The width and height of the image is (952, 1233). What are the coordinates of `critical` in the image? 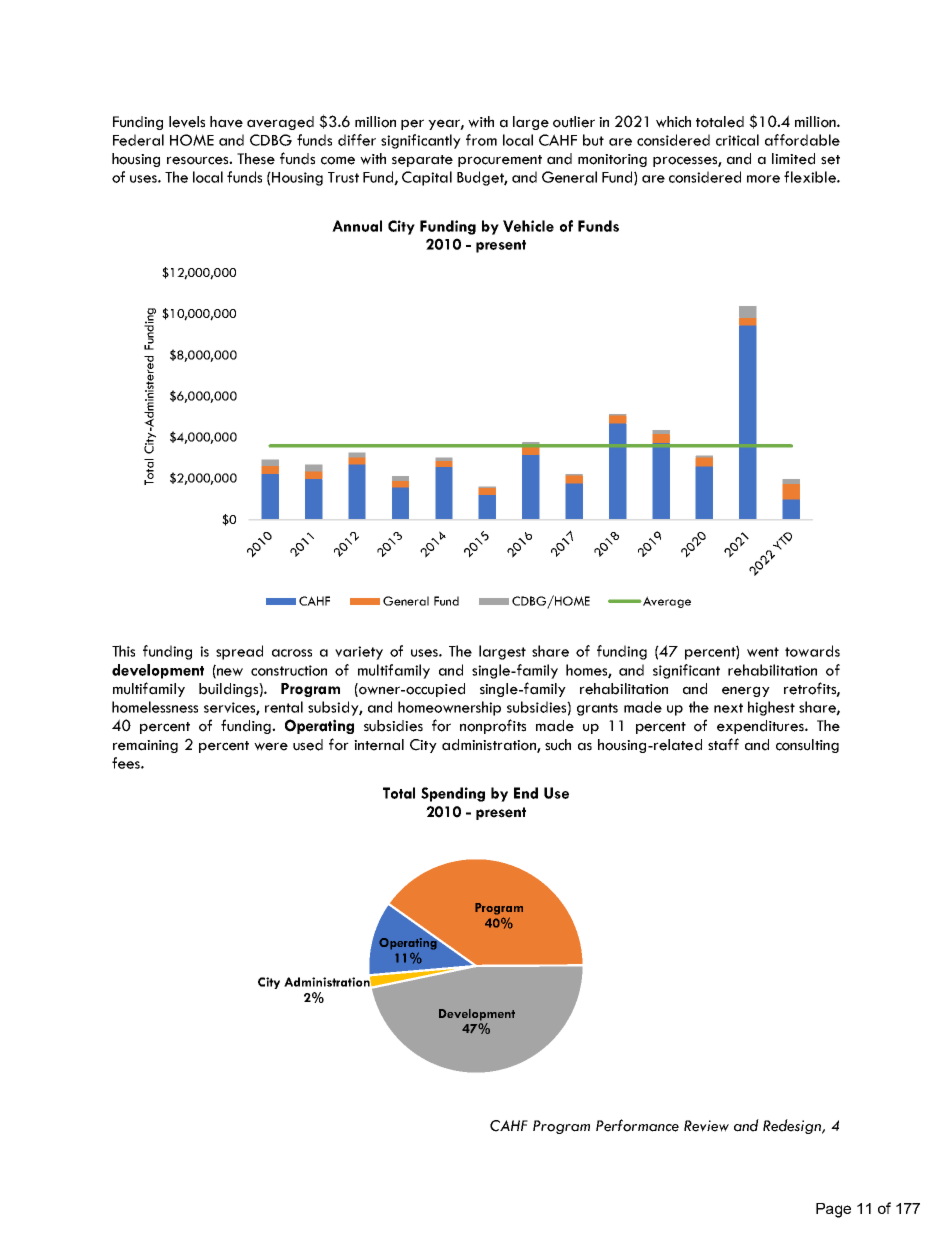 It's located at (737, 140).
